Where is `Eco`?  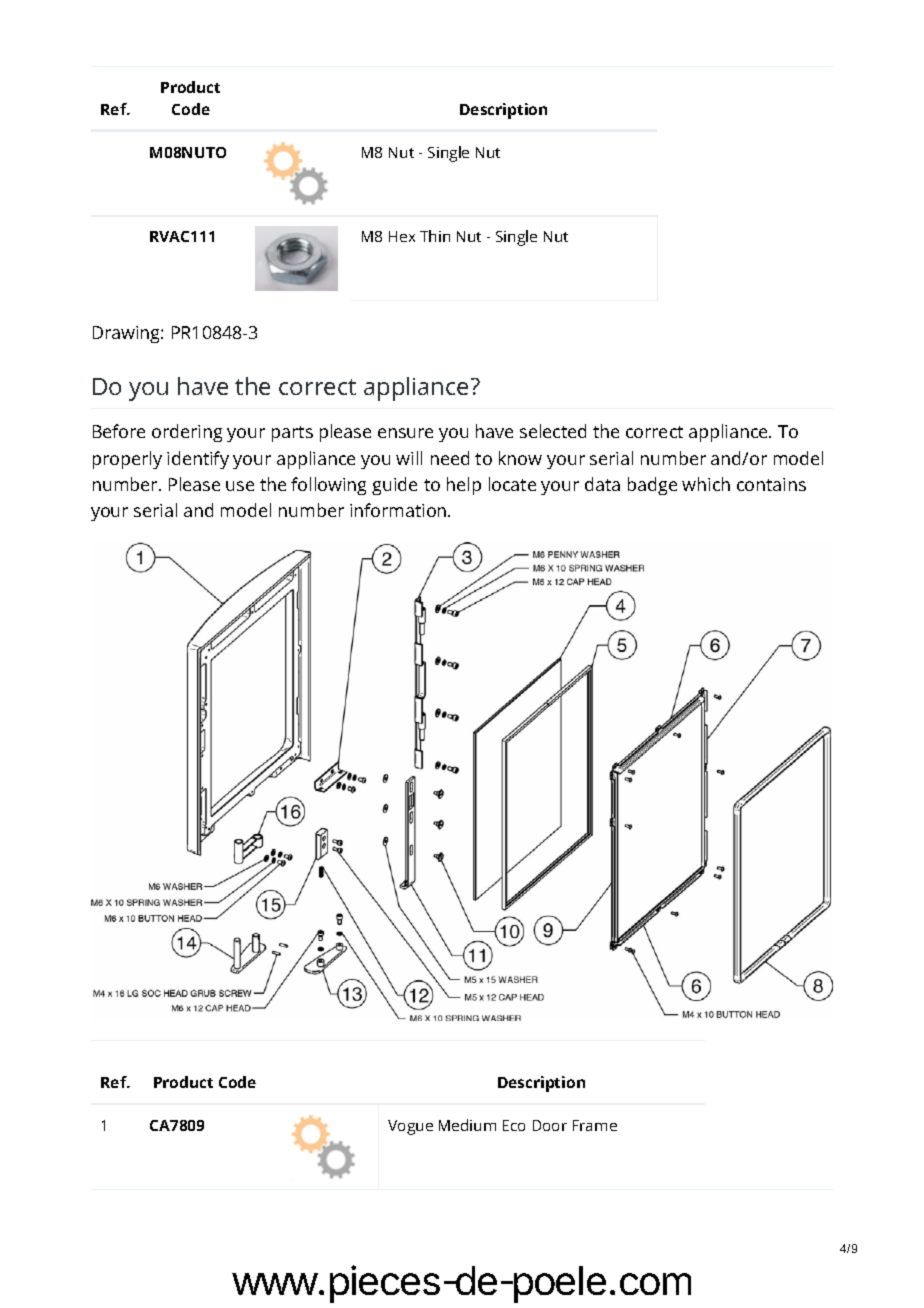
Eco is located at coordinates (514, 1125).
